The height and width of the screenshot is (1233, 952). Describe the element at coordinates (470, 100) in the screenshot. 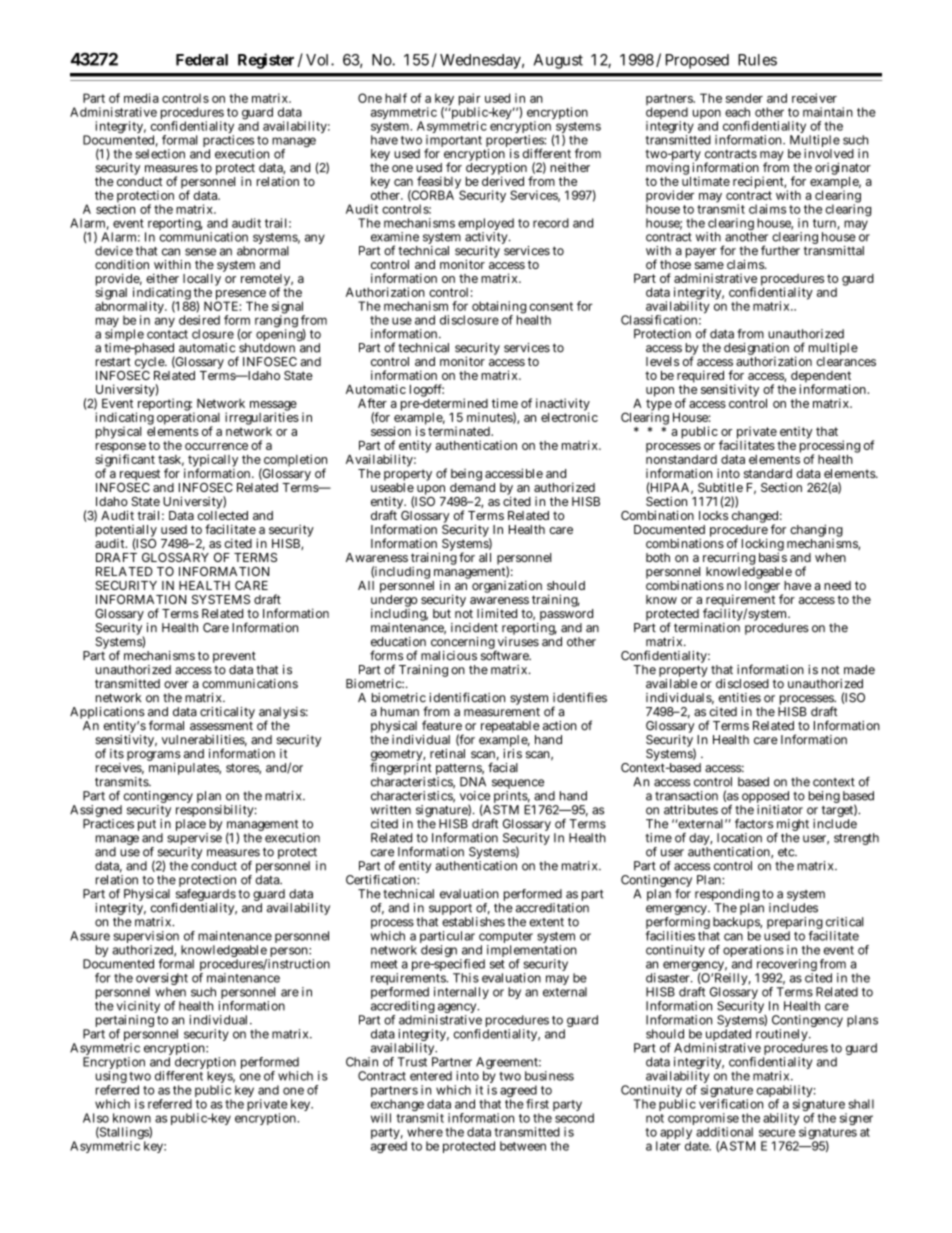

I see `pair` at that location.
